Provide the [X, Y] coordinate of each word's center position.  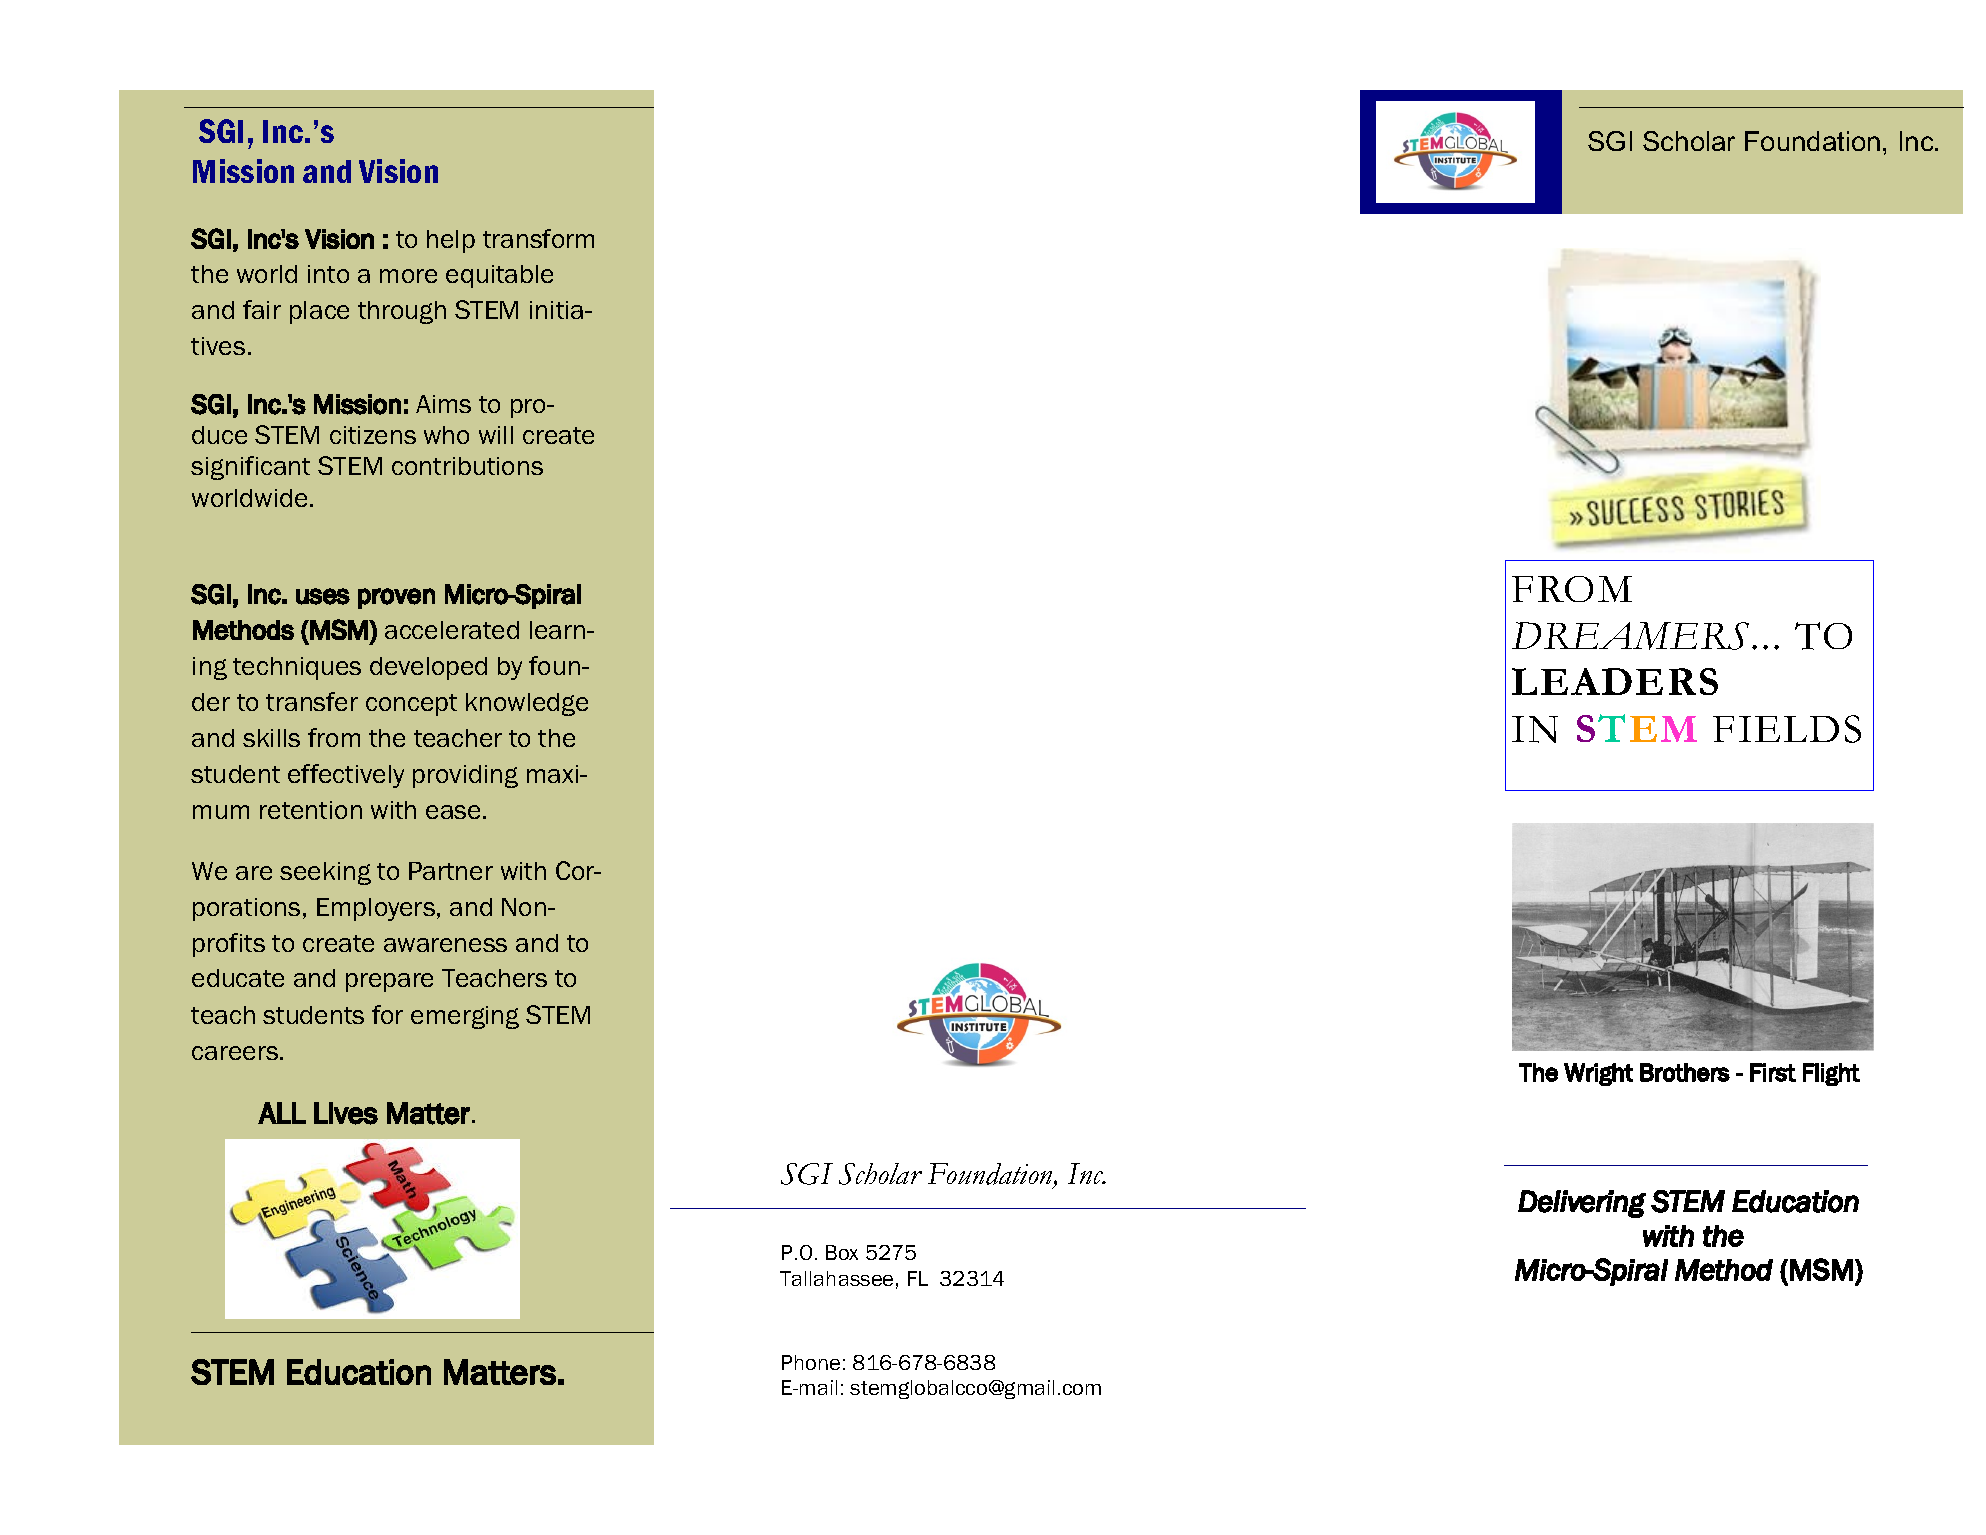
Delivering [1582, 1204]
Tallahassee [836, 1278]
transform [538, 238]
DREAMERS [1630, 636]
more [408, 276]
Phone [811, 1362]
